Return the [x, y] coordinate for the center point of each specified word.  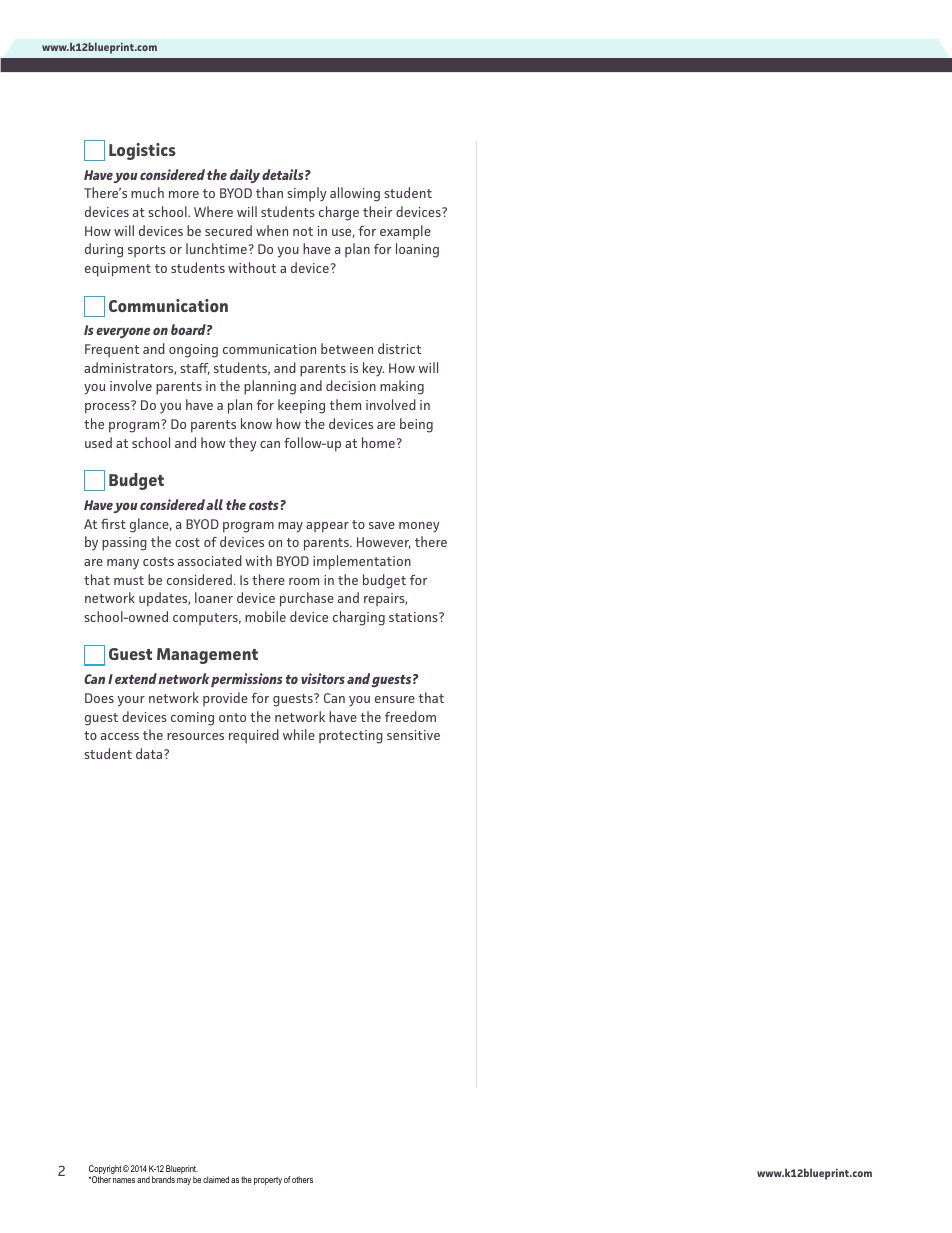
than [269, 192]
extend [136, 678]
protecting [351, 737]
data [149, 753]
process [108, 407]
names [124, 1180]
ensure [395, 699]
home [378, 442]
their [377, 211]
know [256, 423]
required [254, 736]
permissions [247, 680]
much [147, 192]
